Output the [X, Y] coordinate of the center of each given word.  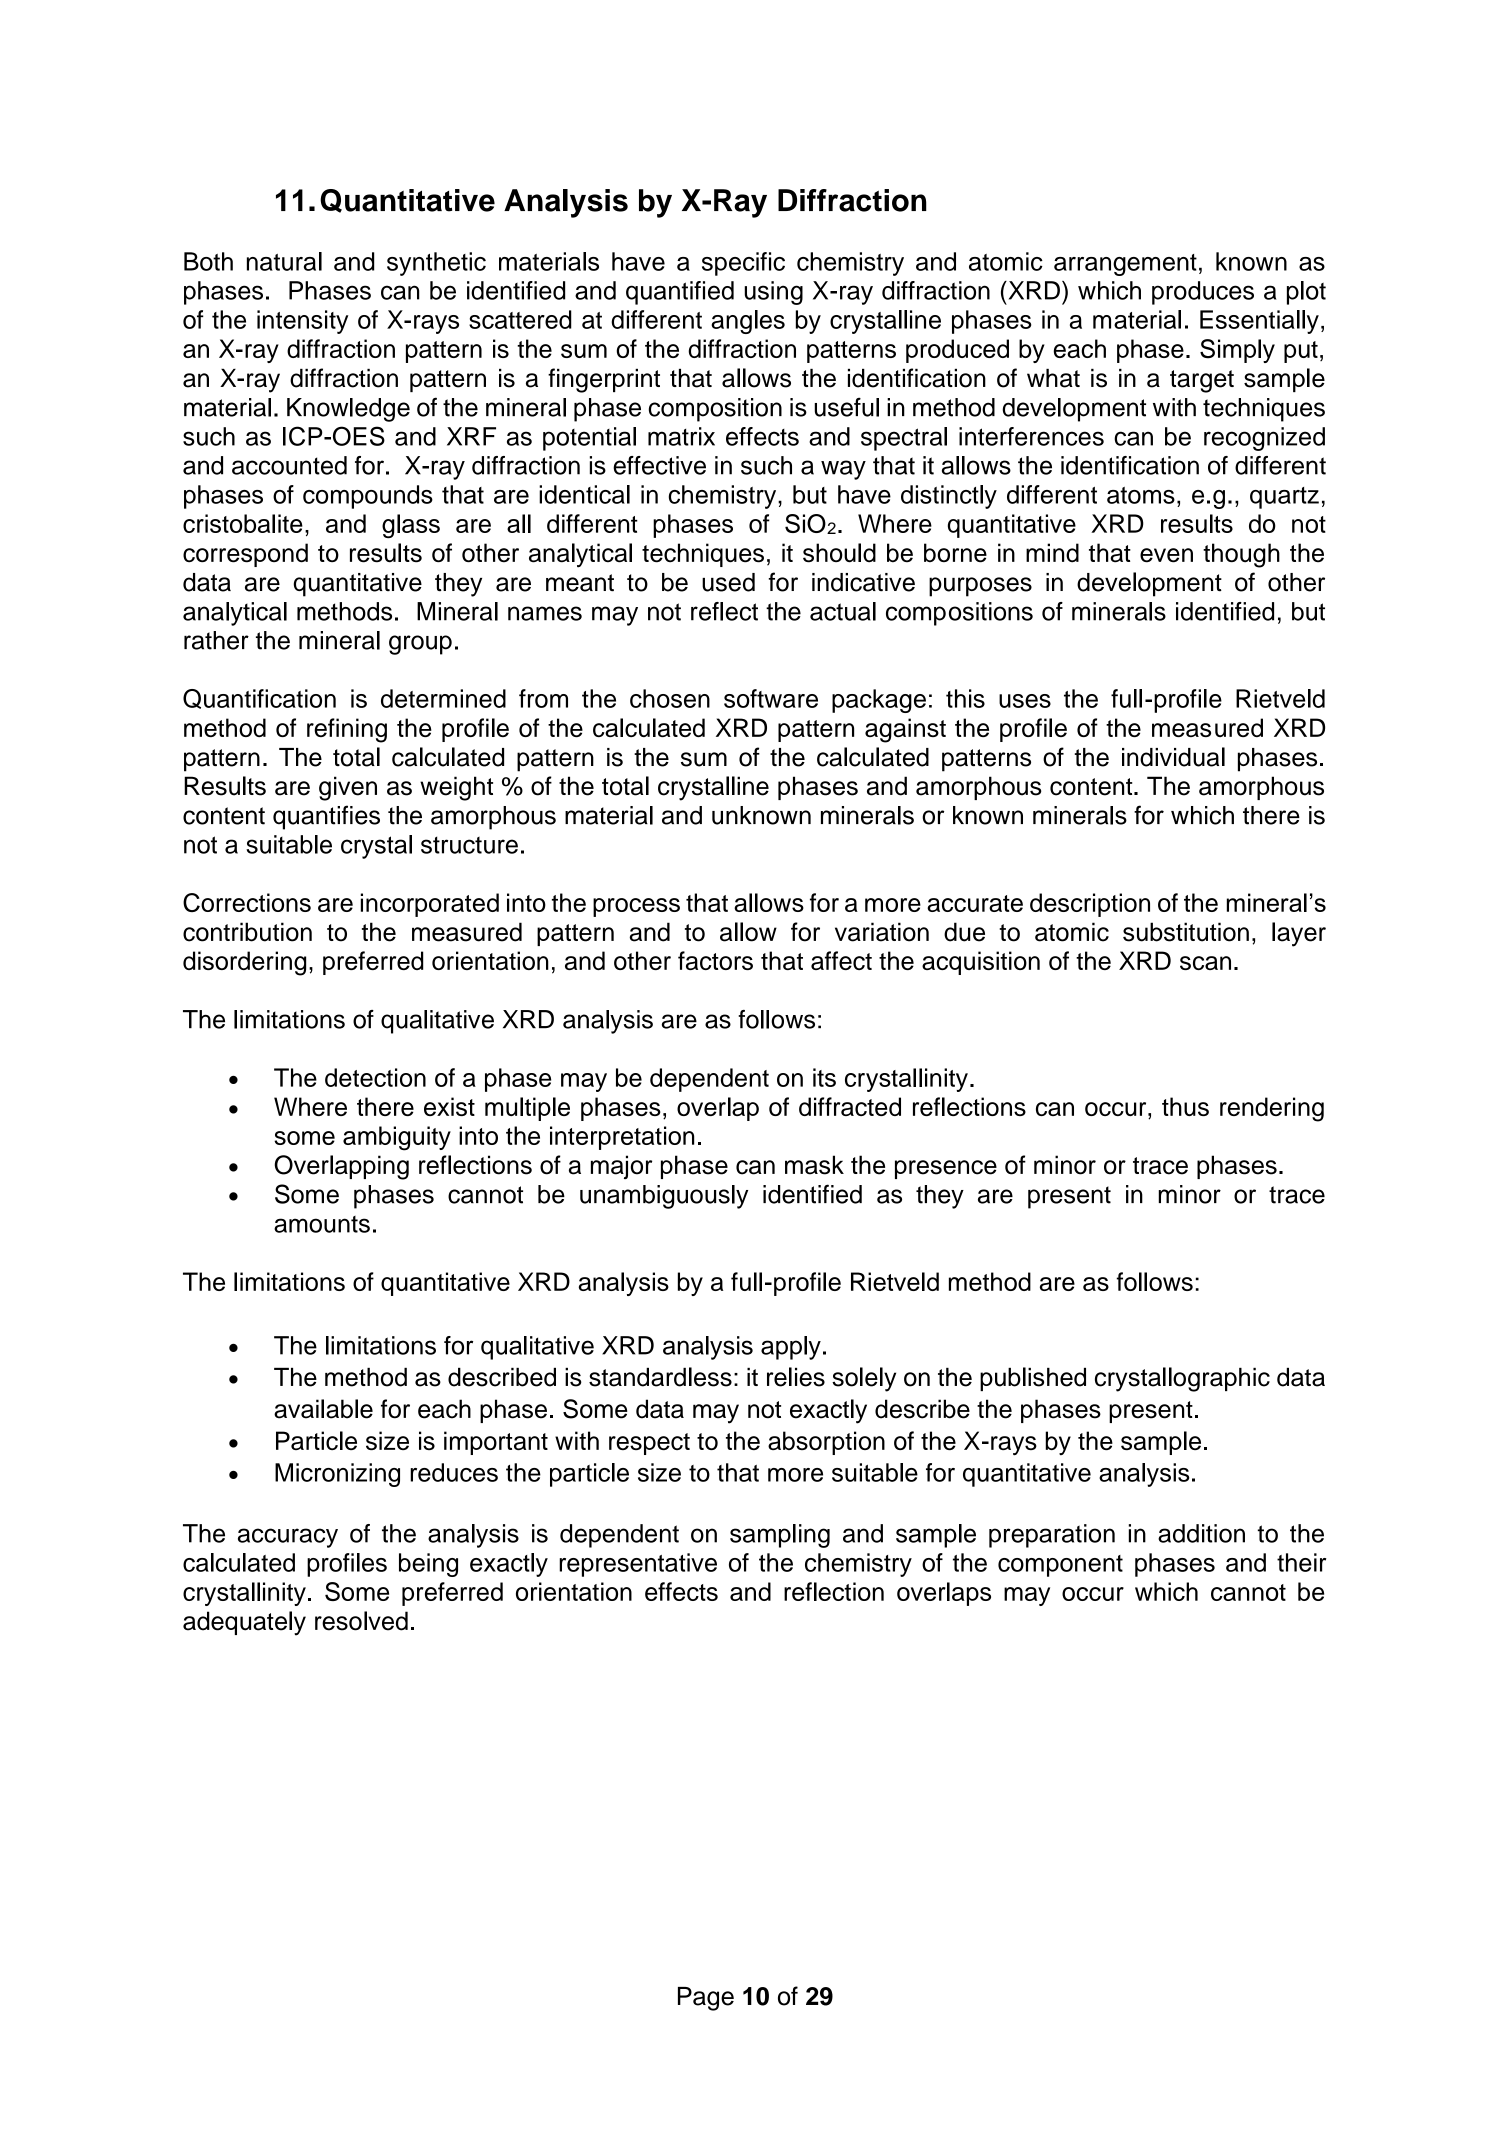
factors [715, 960]
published [1033, 1379]
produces [1203, 293]
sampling [780, 1536]
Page [706, 1999]
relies [796, 1377]
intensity [302, 322]
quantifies [326, 817]
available [323, 1409]
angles [748, 322]
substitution [1186, 932]
